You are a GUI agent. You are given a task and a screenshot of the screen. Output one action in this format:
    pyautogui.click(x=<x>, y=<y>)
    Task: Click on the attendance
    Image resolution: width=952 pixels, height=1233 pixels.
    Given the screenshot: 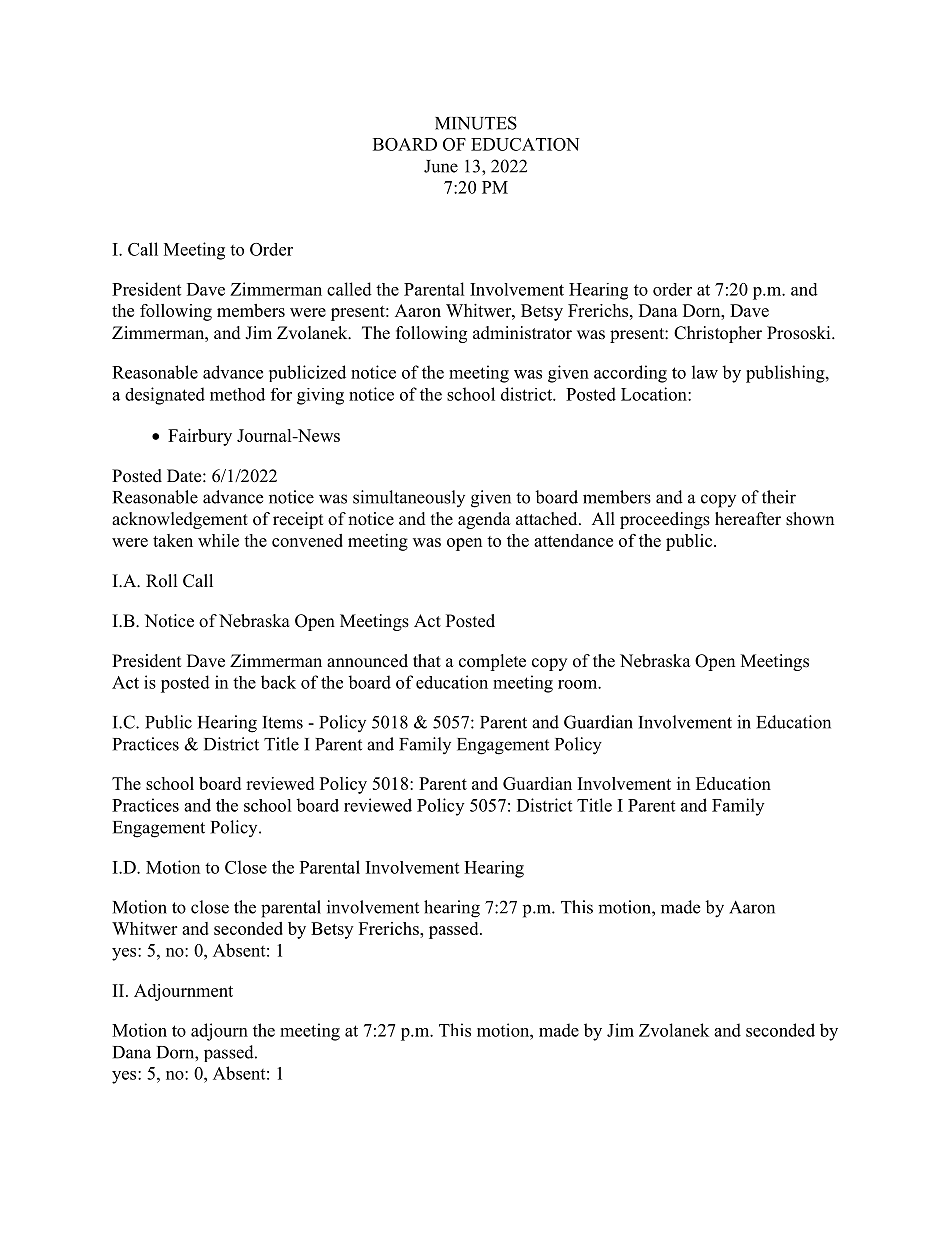 What is the action you would take?
    pyautogui.click(x=573, y=540)
